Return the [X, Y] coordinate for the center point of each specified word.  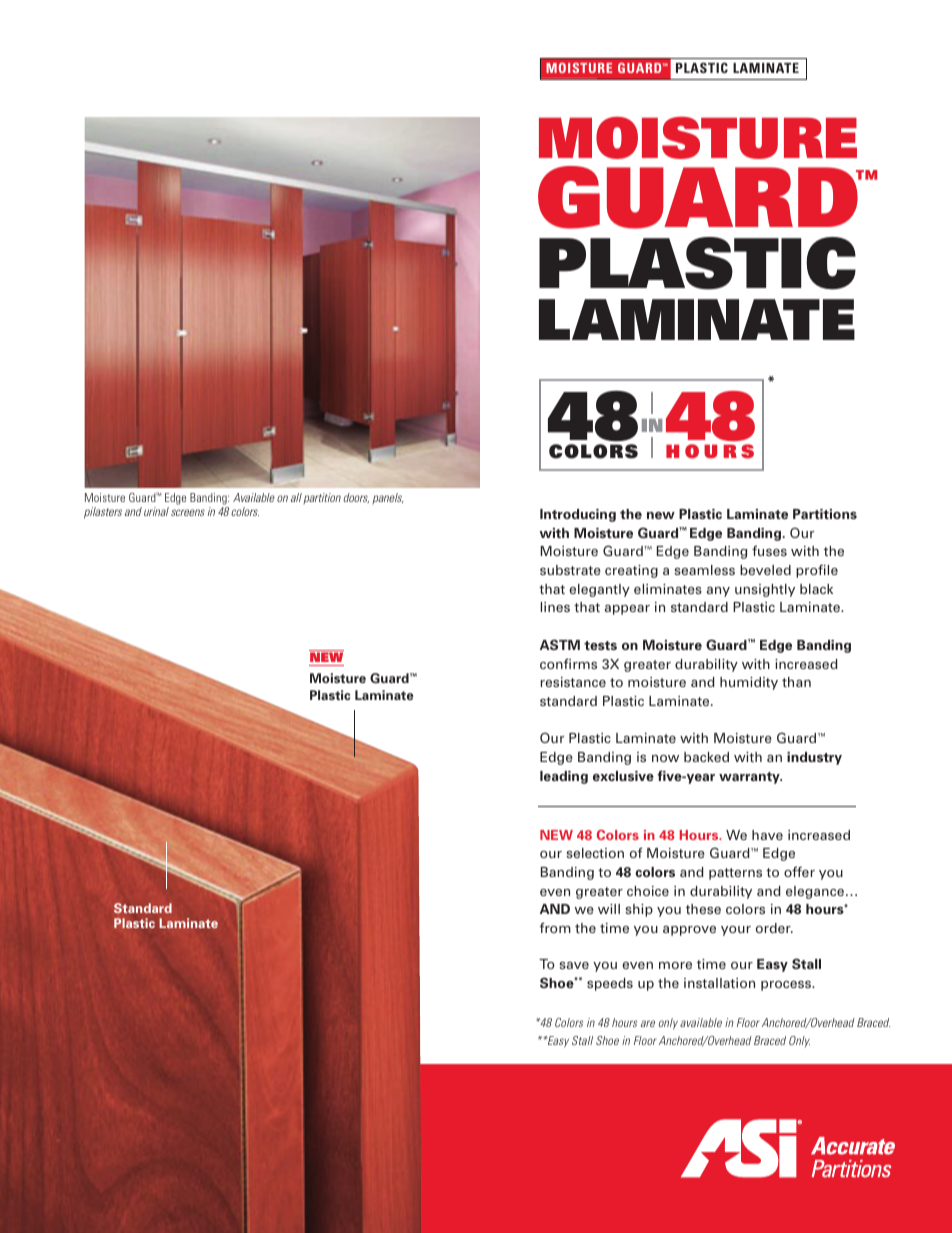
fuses [769, 550]
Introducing [578, 515]
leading [564, 777]
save [574, 965]
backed [706, 757]
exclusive [623, 776]
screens [188, 512]
